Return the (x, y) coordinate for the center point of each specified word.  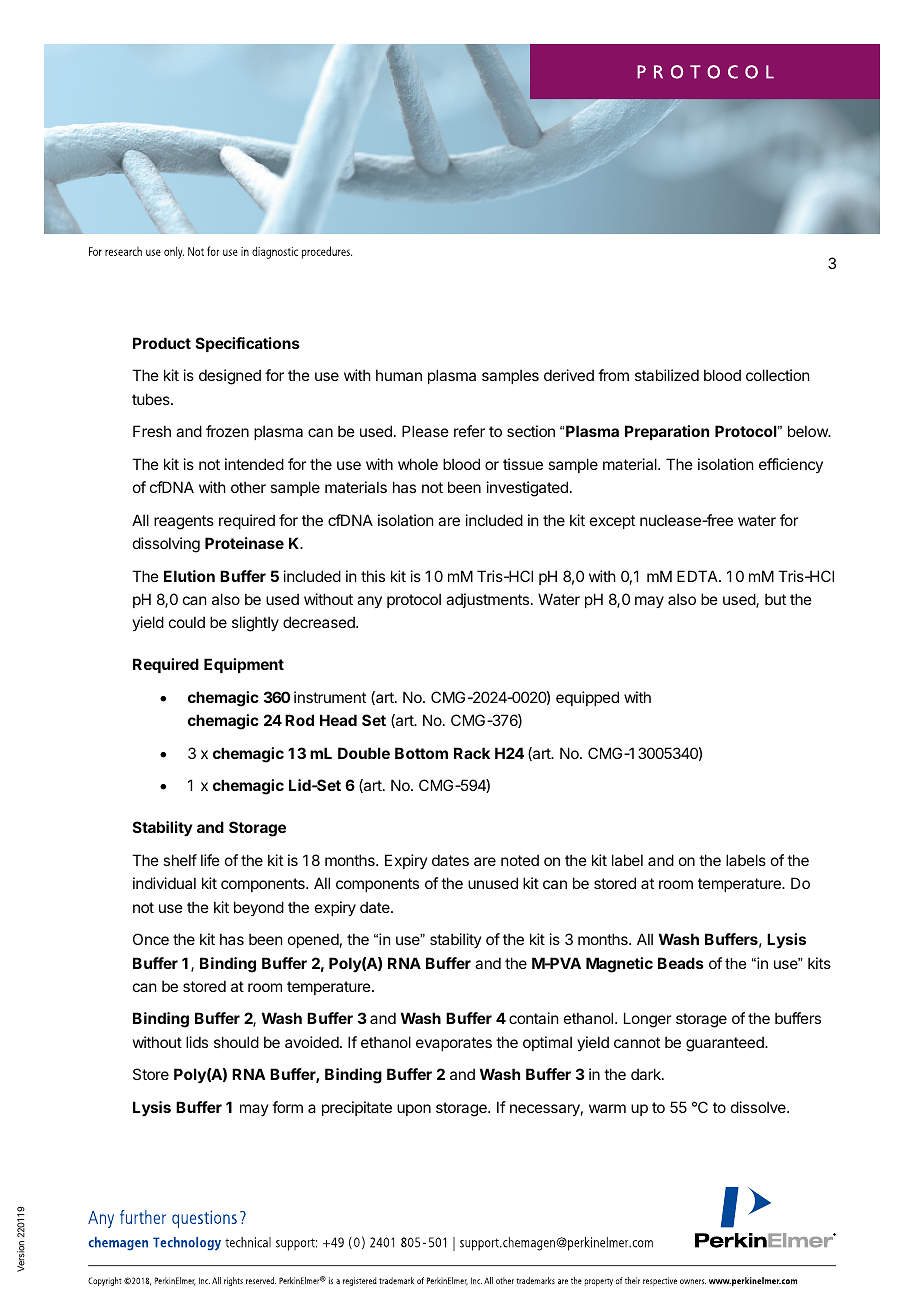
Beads (681, 963)
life (210, 860)
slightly (255, 624)
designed (230, 377)
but (775, 599)
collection (777, 375)
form (287, 1107)
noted (520, 860)
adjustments (487, 600)
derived (569, 375)
